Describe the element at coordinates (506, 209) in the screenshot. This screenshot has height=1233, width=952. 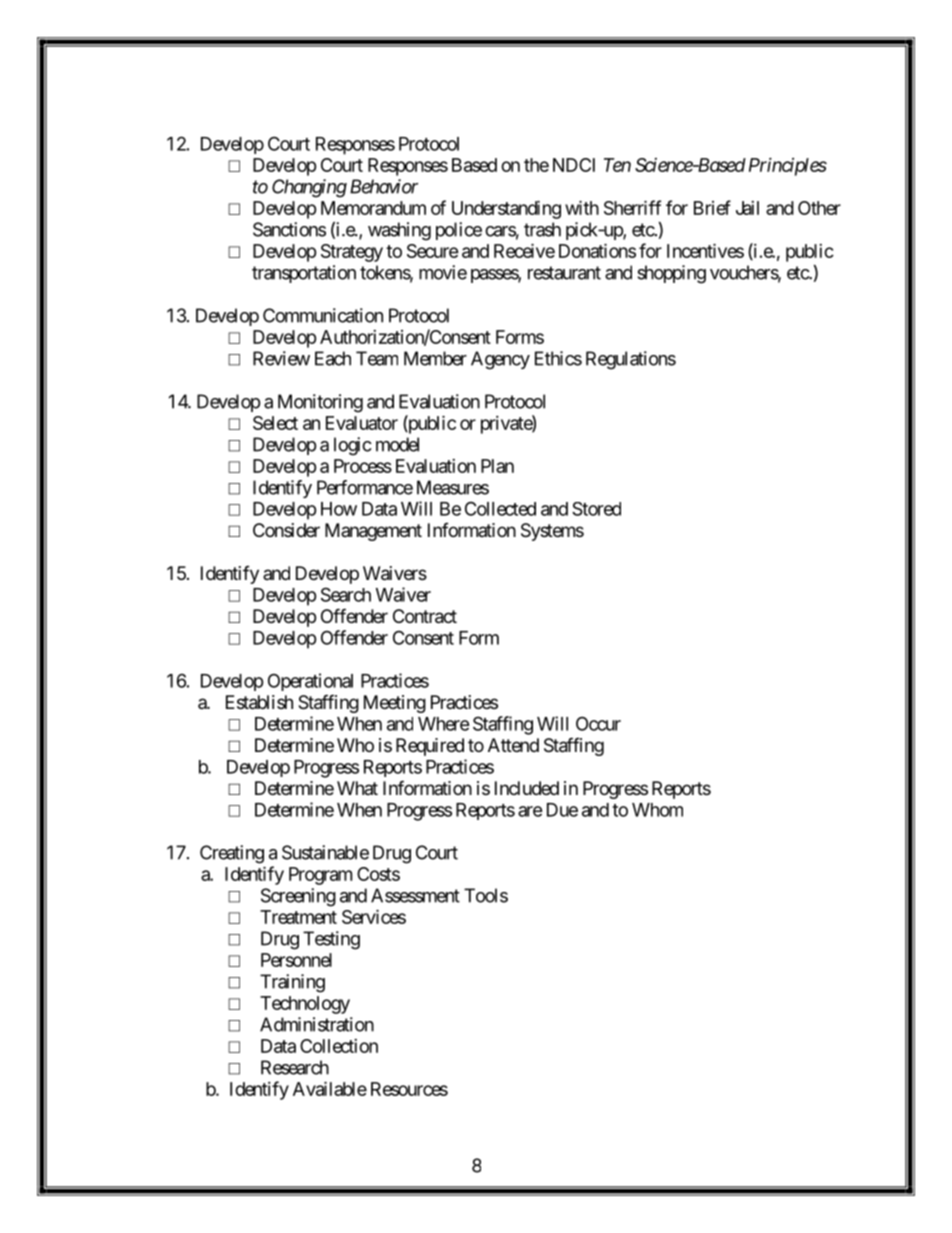
I see `Understanding` at that location.
